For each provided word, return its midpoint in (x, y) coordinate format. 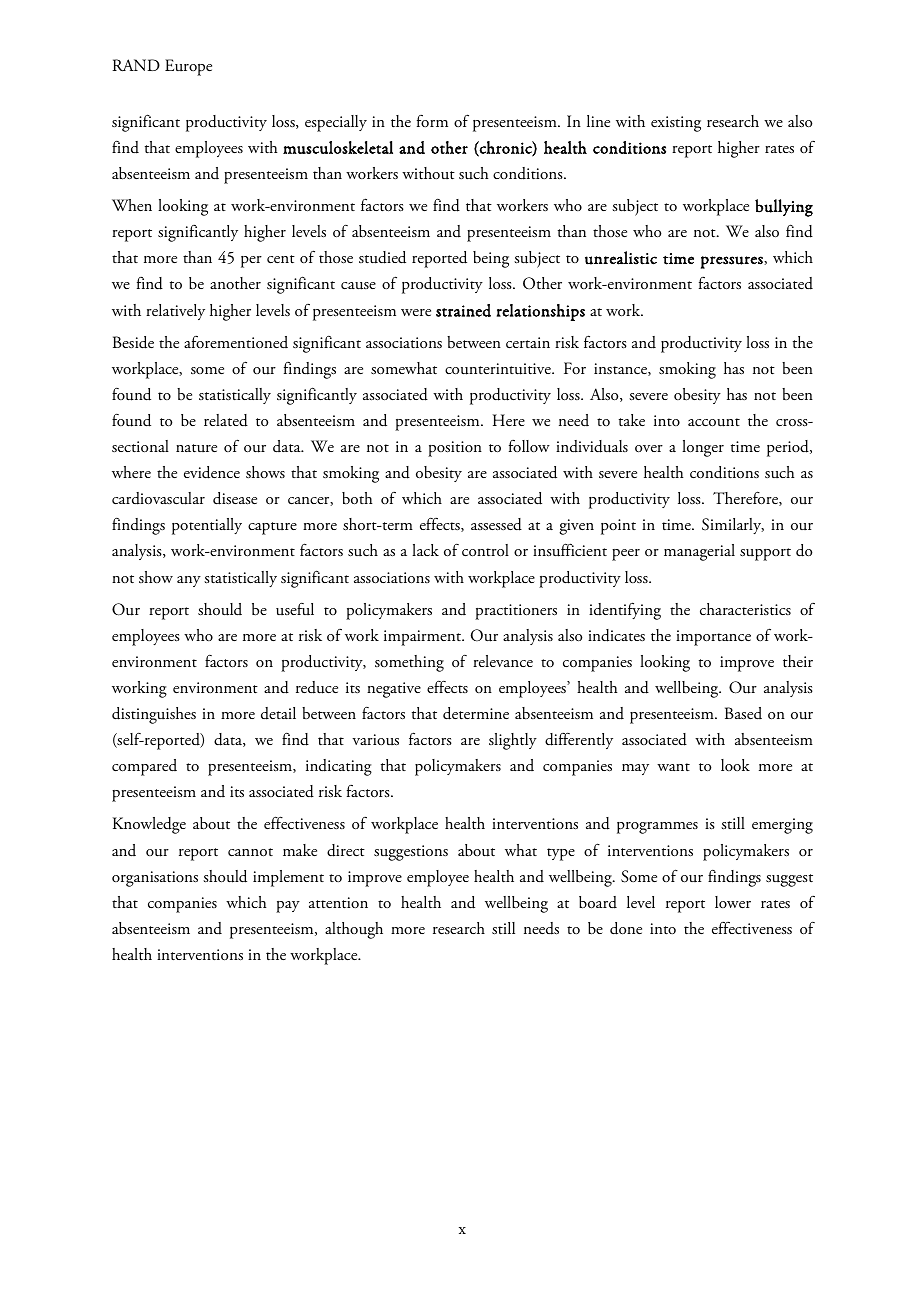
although (354, 930)
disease (235, 498)
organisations (155, 879)
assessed (496, 524)
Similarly (733, 526)
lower (733, 902)
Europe (188, 67)
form (432, 120)
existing (676, 124)
